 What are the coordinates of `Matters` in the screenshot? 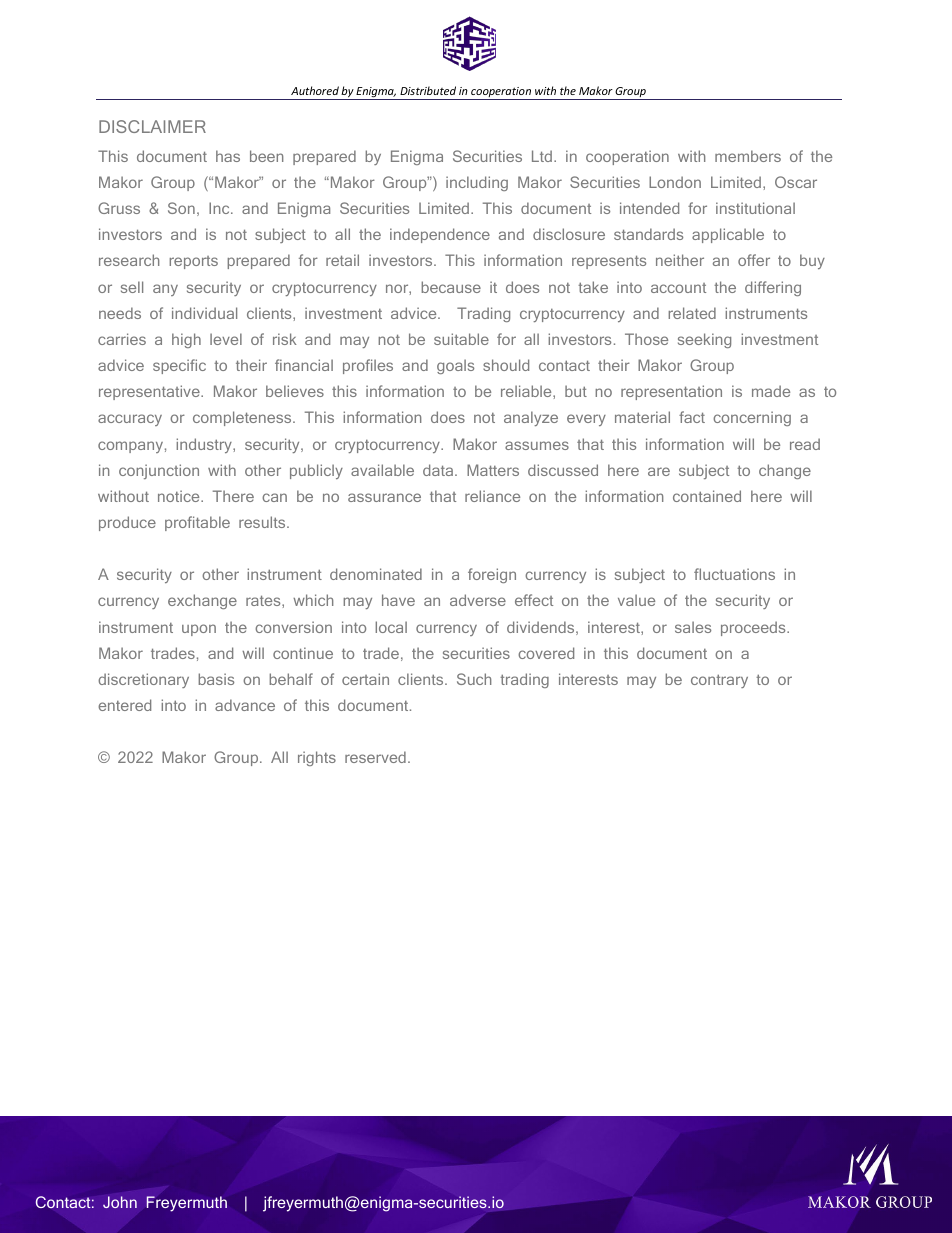 It's located at (493, 470).
